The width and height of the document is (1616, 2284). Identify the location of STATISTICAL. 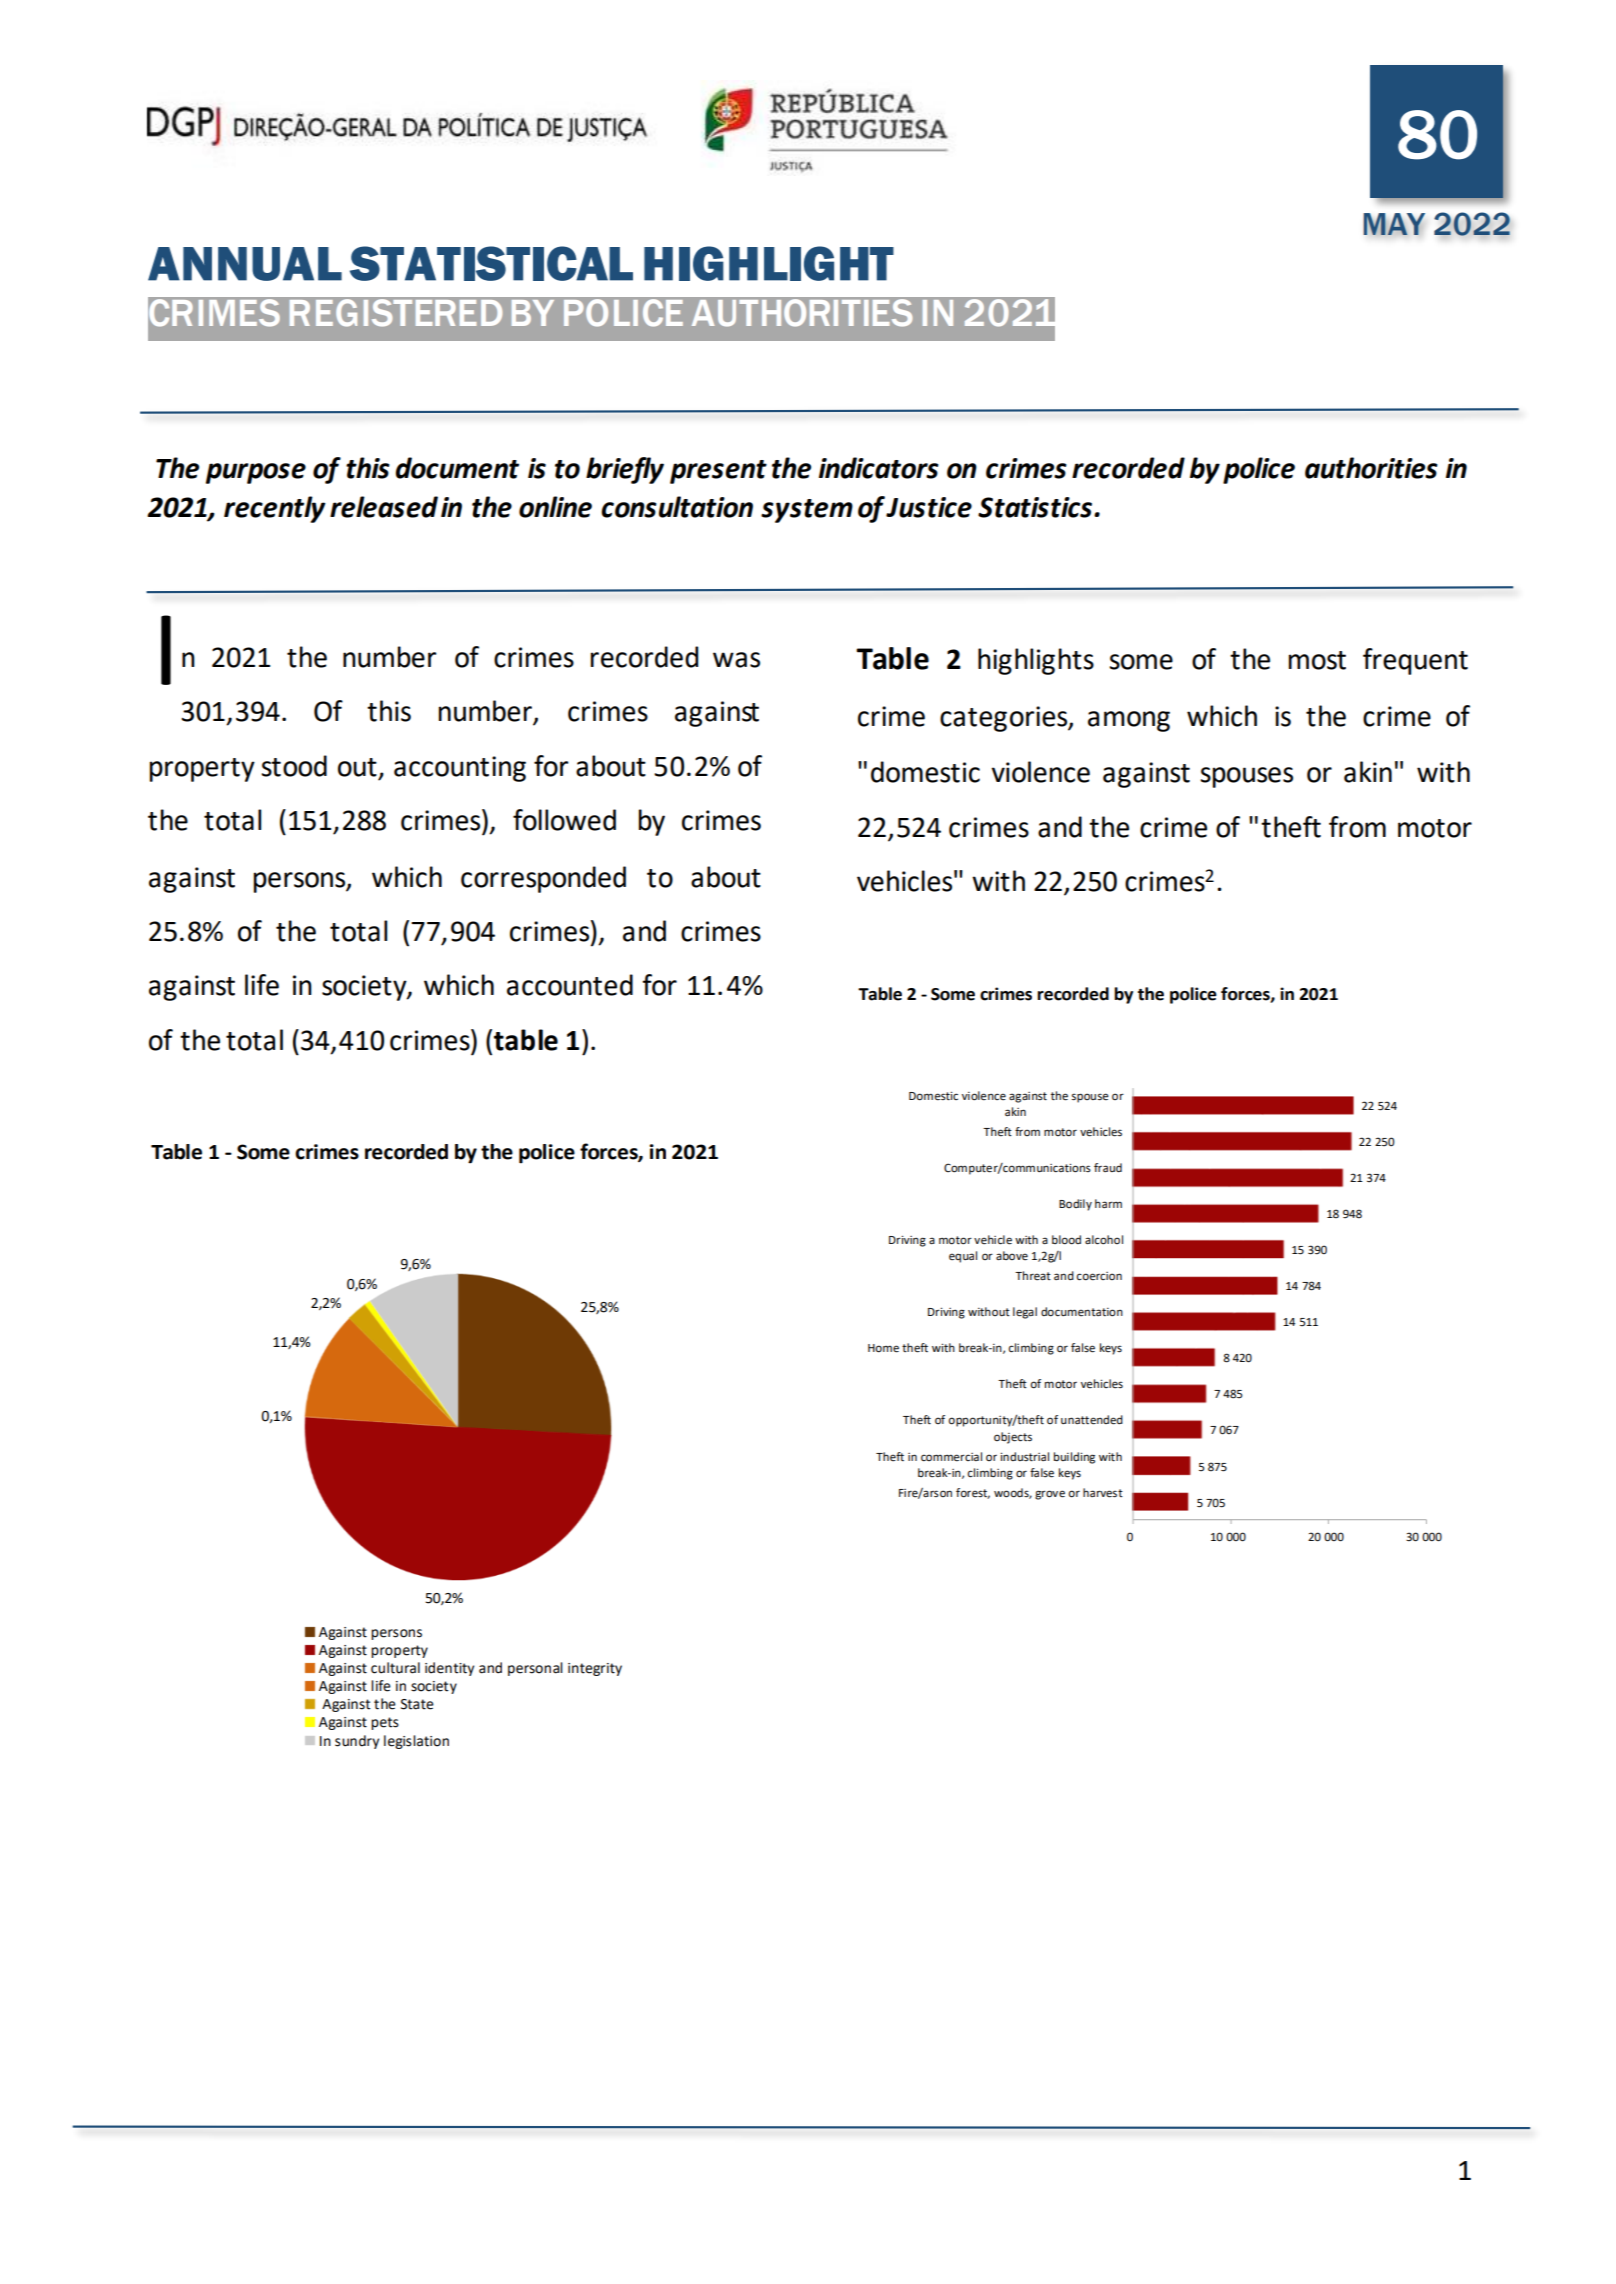
(491, 263).
